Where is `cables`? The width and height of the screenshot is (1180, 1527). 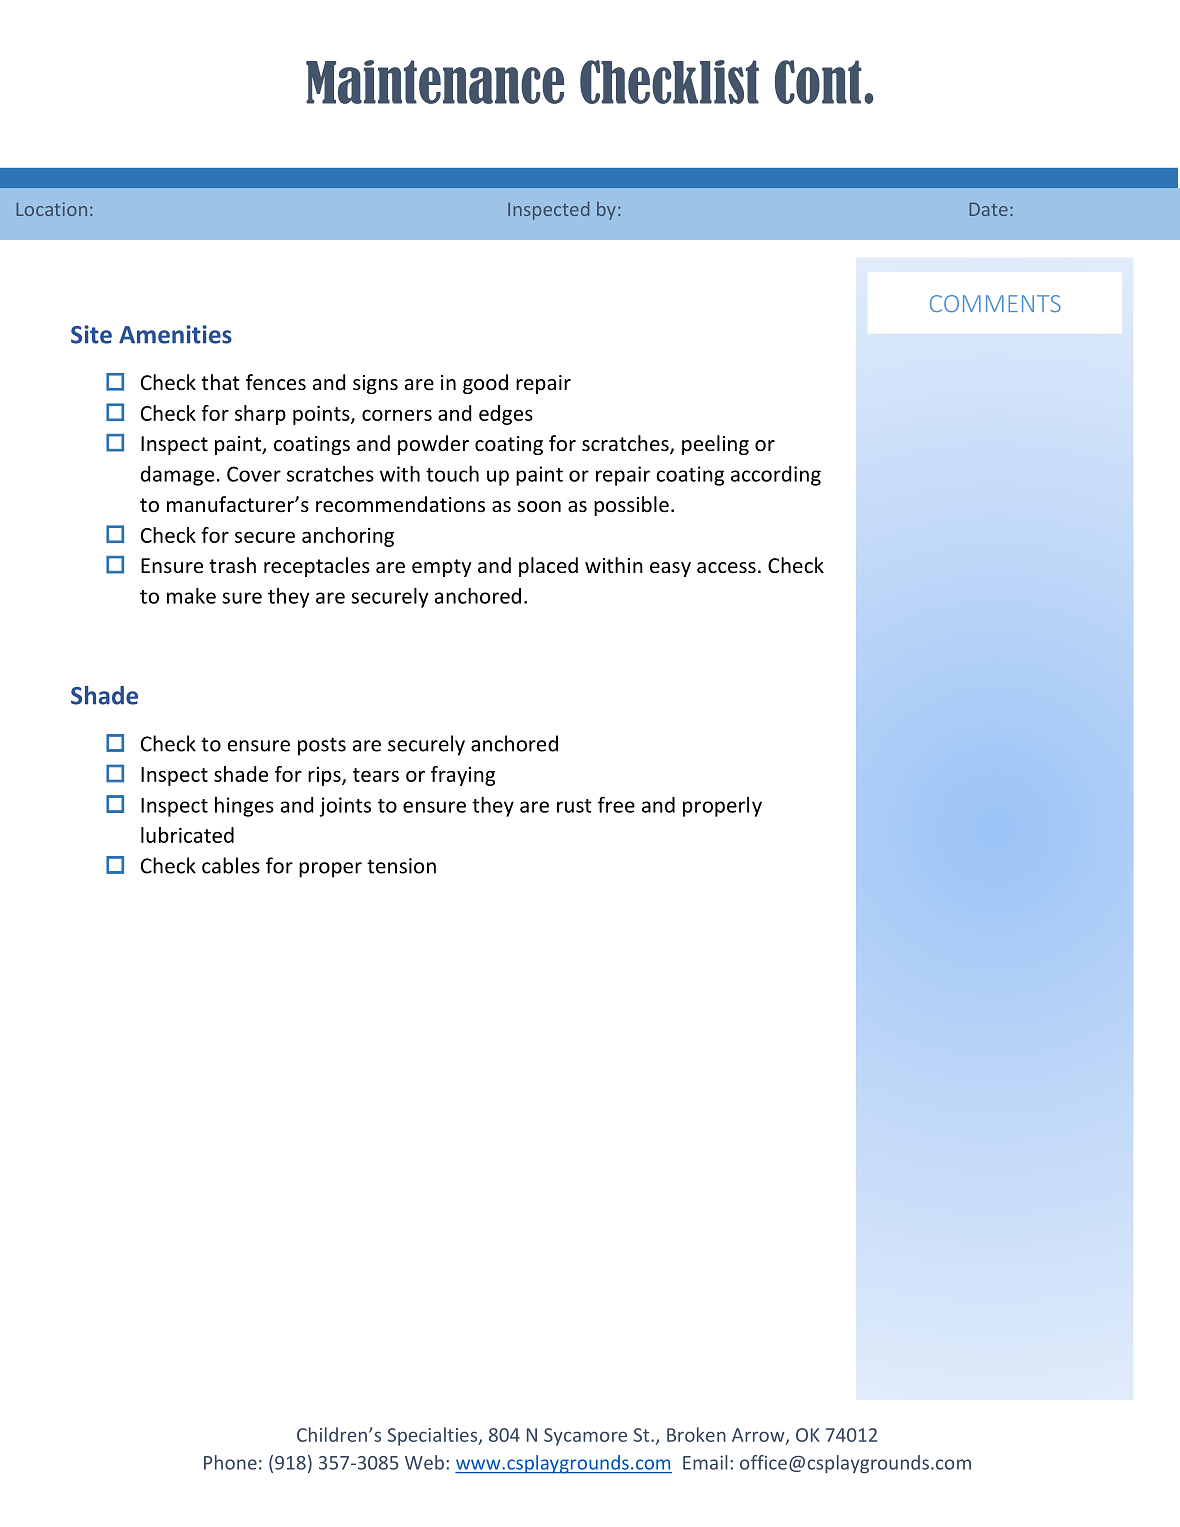
cables is located at coordinates (231, 865).
